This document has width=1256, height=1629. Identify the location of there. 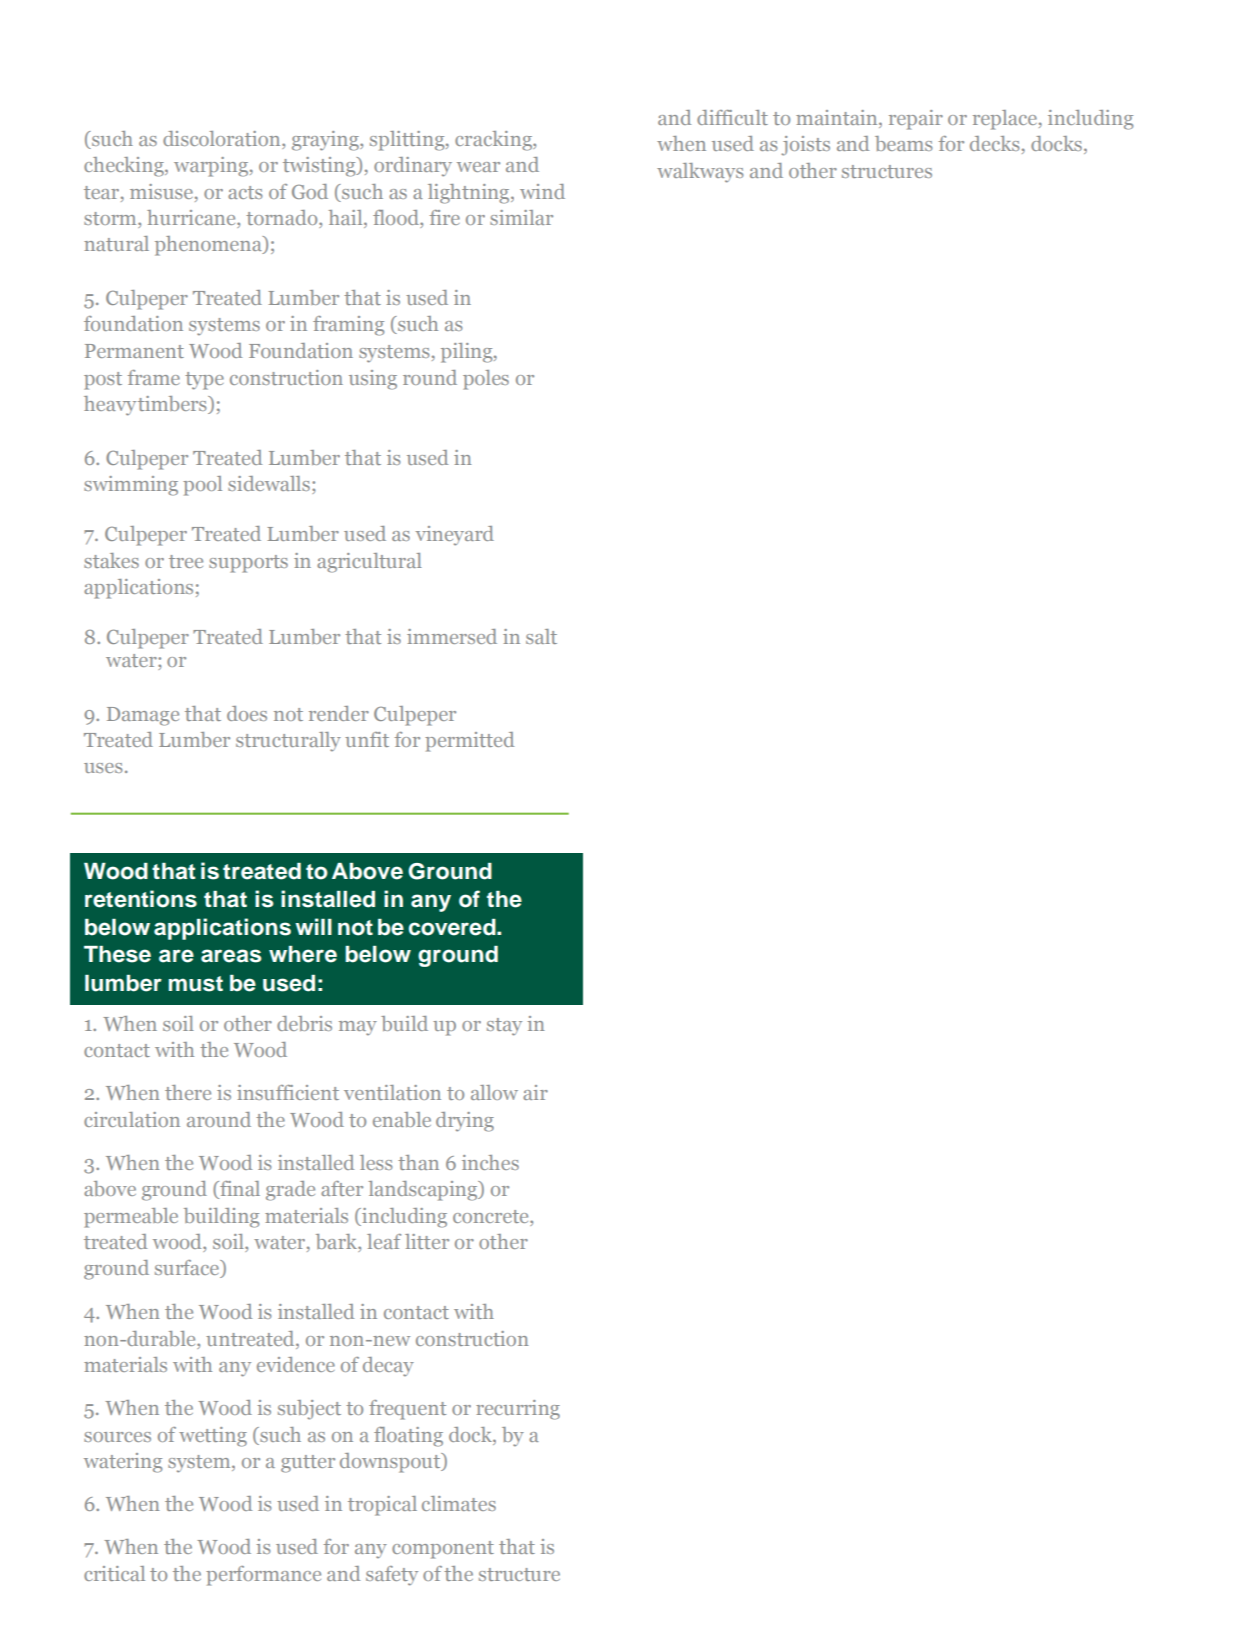
(188, 1092).
